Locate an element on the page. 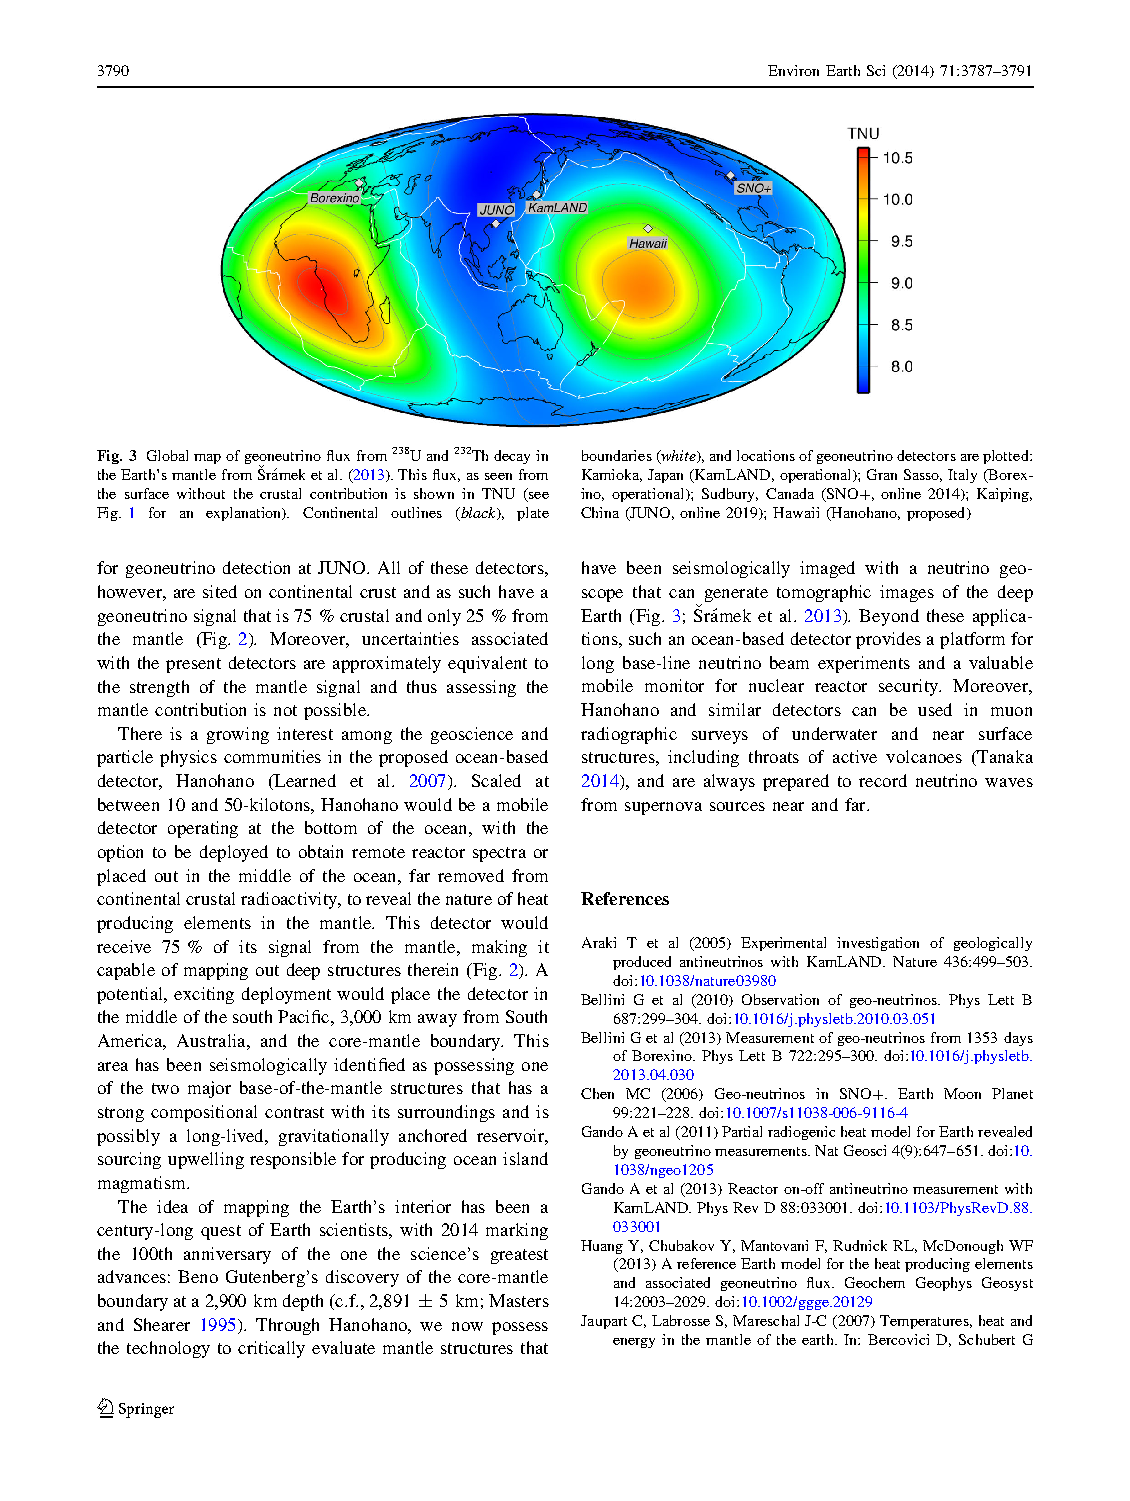 The width and height of the image is (1130, 1501). Beno is located at coordinates (198, 1276).
